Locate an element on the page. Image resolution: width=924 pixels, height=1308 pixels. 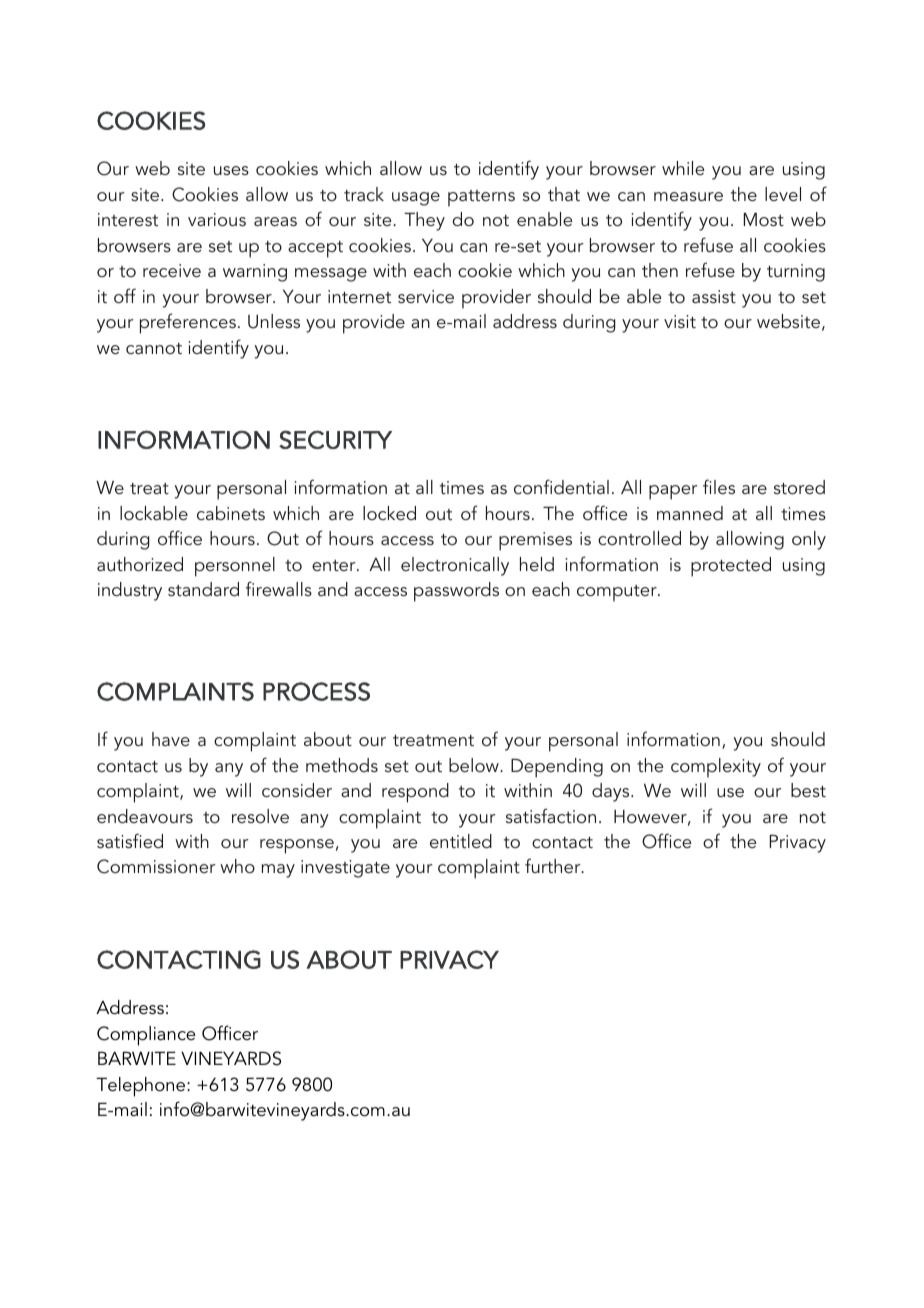
Compliance is located at coordinates (146, 1036).
